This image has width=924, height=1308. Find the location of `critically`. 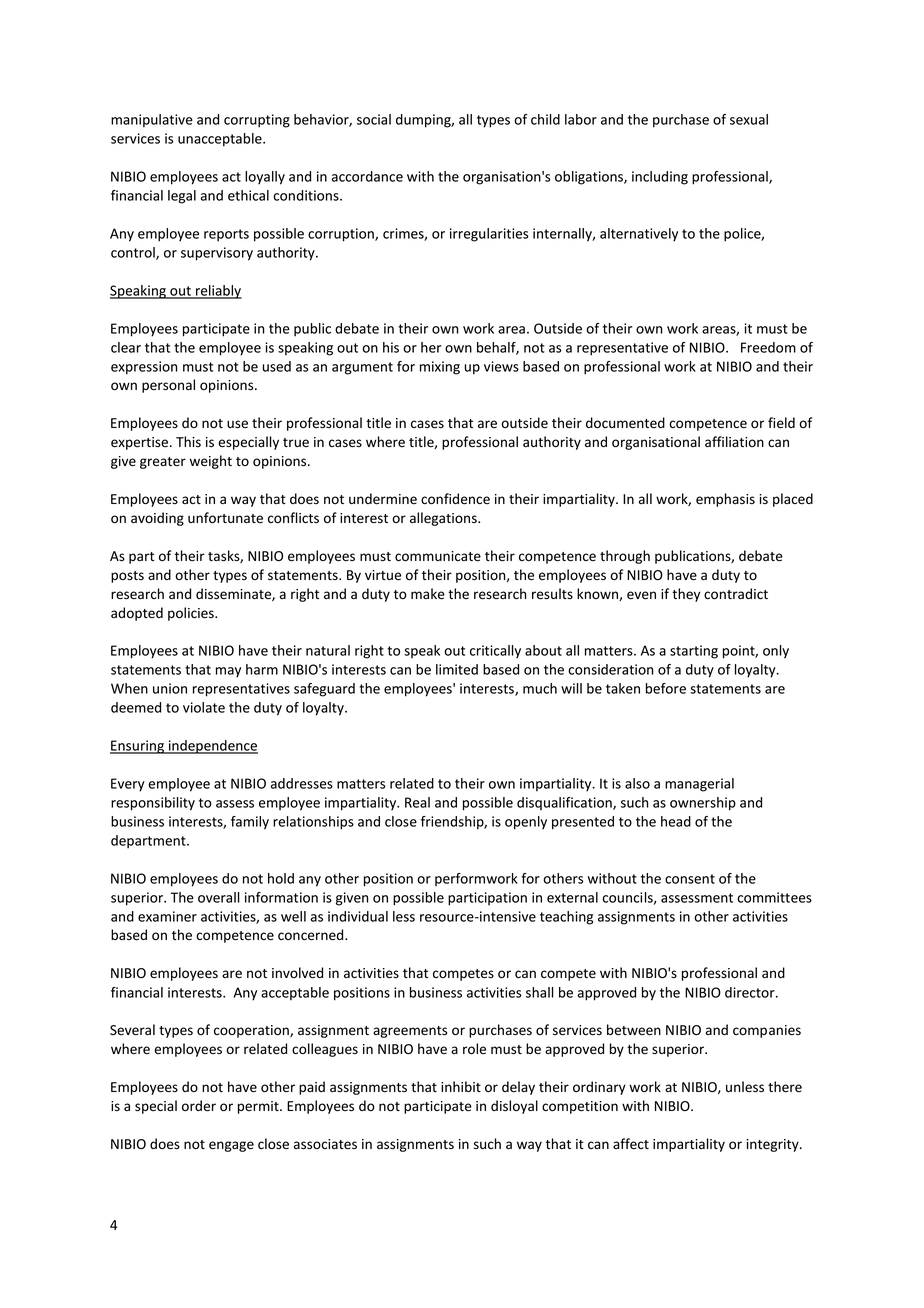

critically is located at coordinates (495, 651).
